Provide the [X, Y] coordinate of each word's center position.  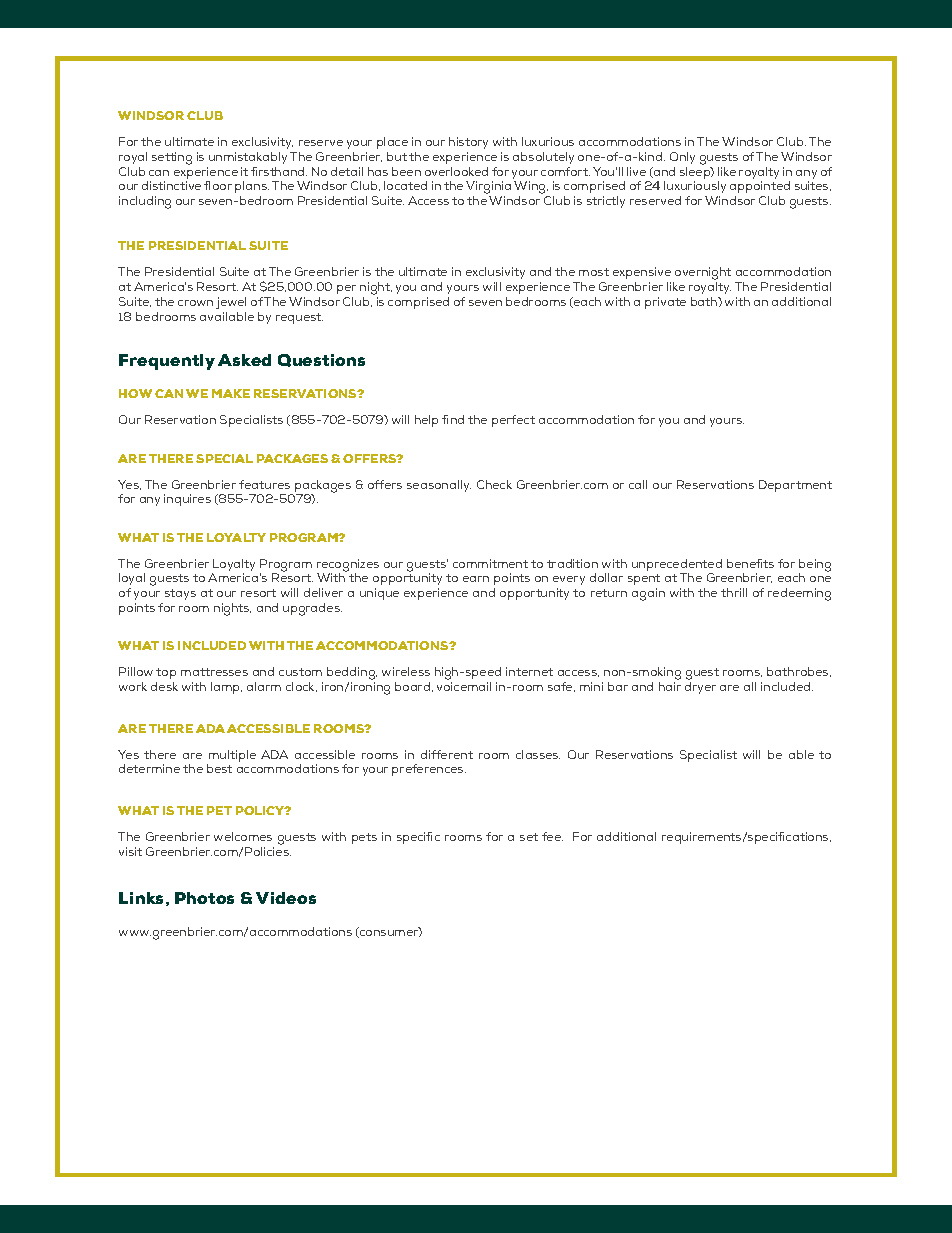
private [665, 303]
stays [180, 594]
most [594, 272]
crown [195, 303]
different [447, 754]
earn [476, 579]
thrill [734, 592]
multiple [232, 756]
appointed [760, 187]
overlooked [456, 171]
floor [218, 185]
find [453, 419]
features [264, 484]
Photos [204, 898]
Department [795, 486]
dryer [700, 688]
